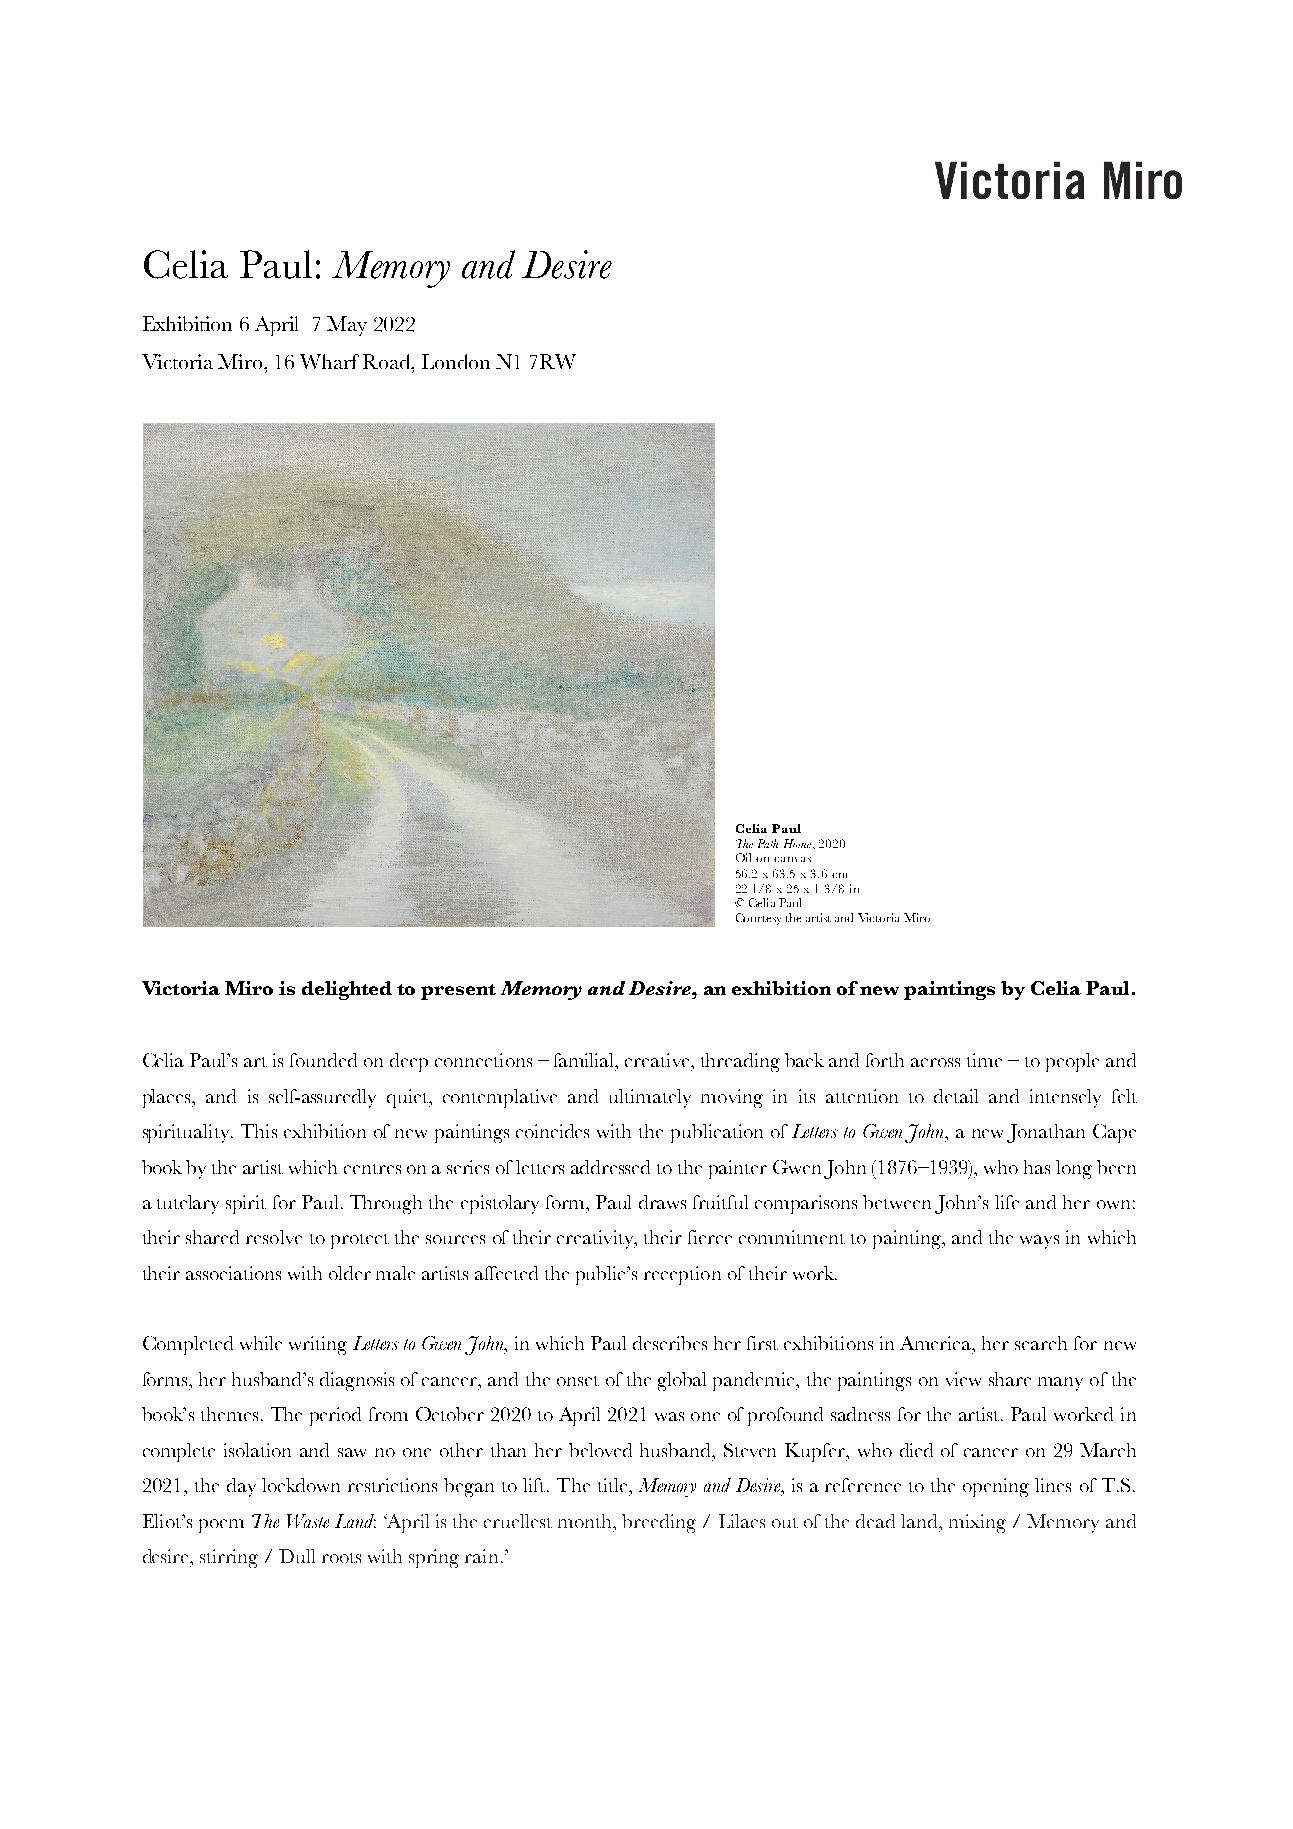  Describe the element at coordinates (984, 1060) in the document. I see `time` at that location.
